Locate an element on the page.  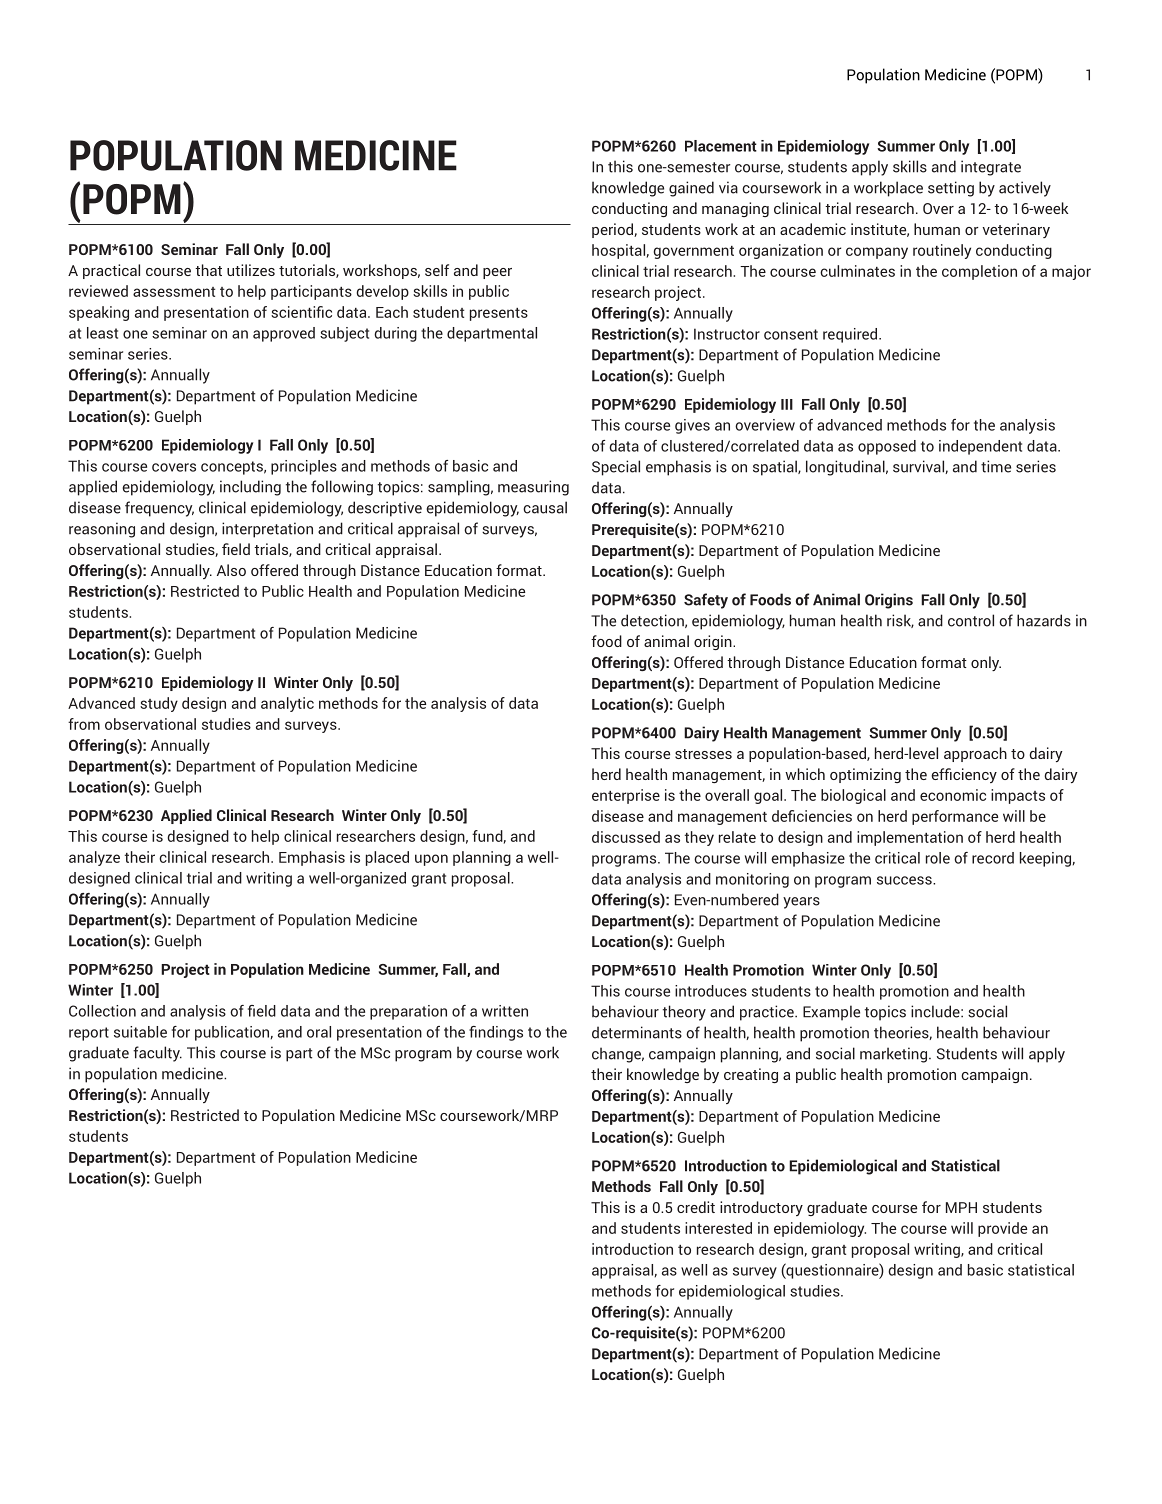
stresses is located at coordinates (703, 754).
